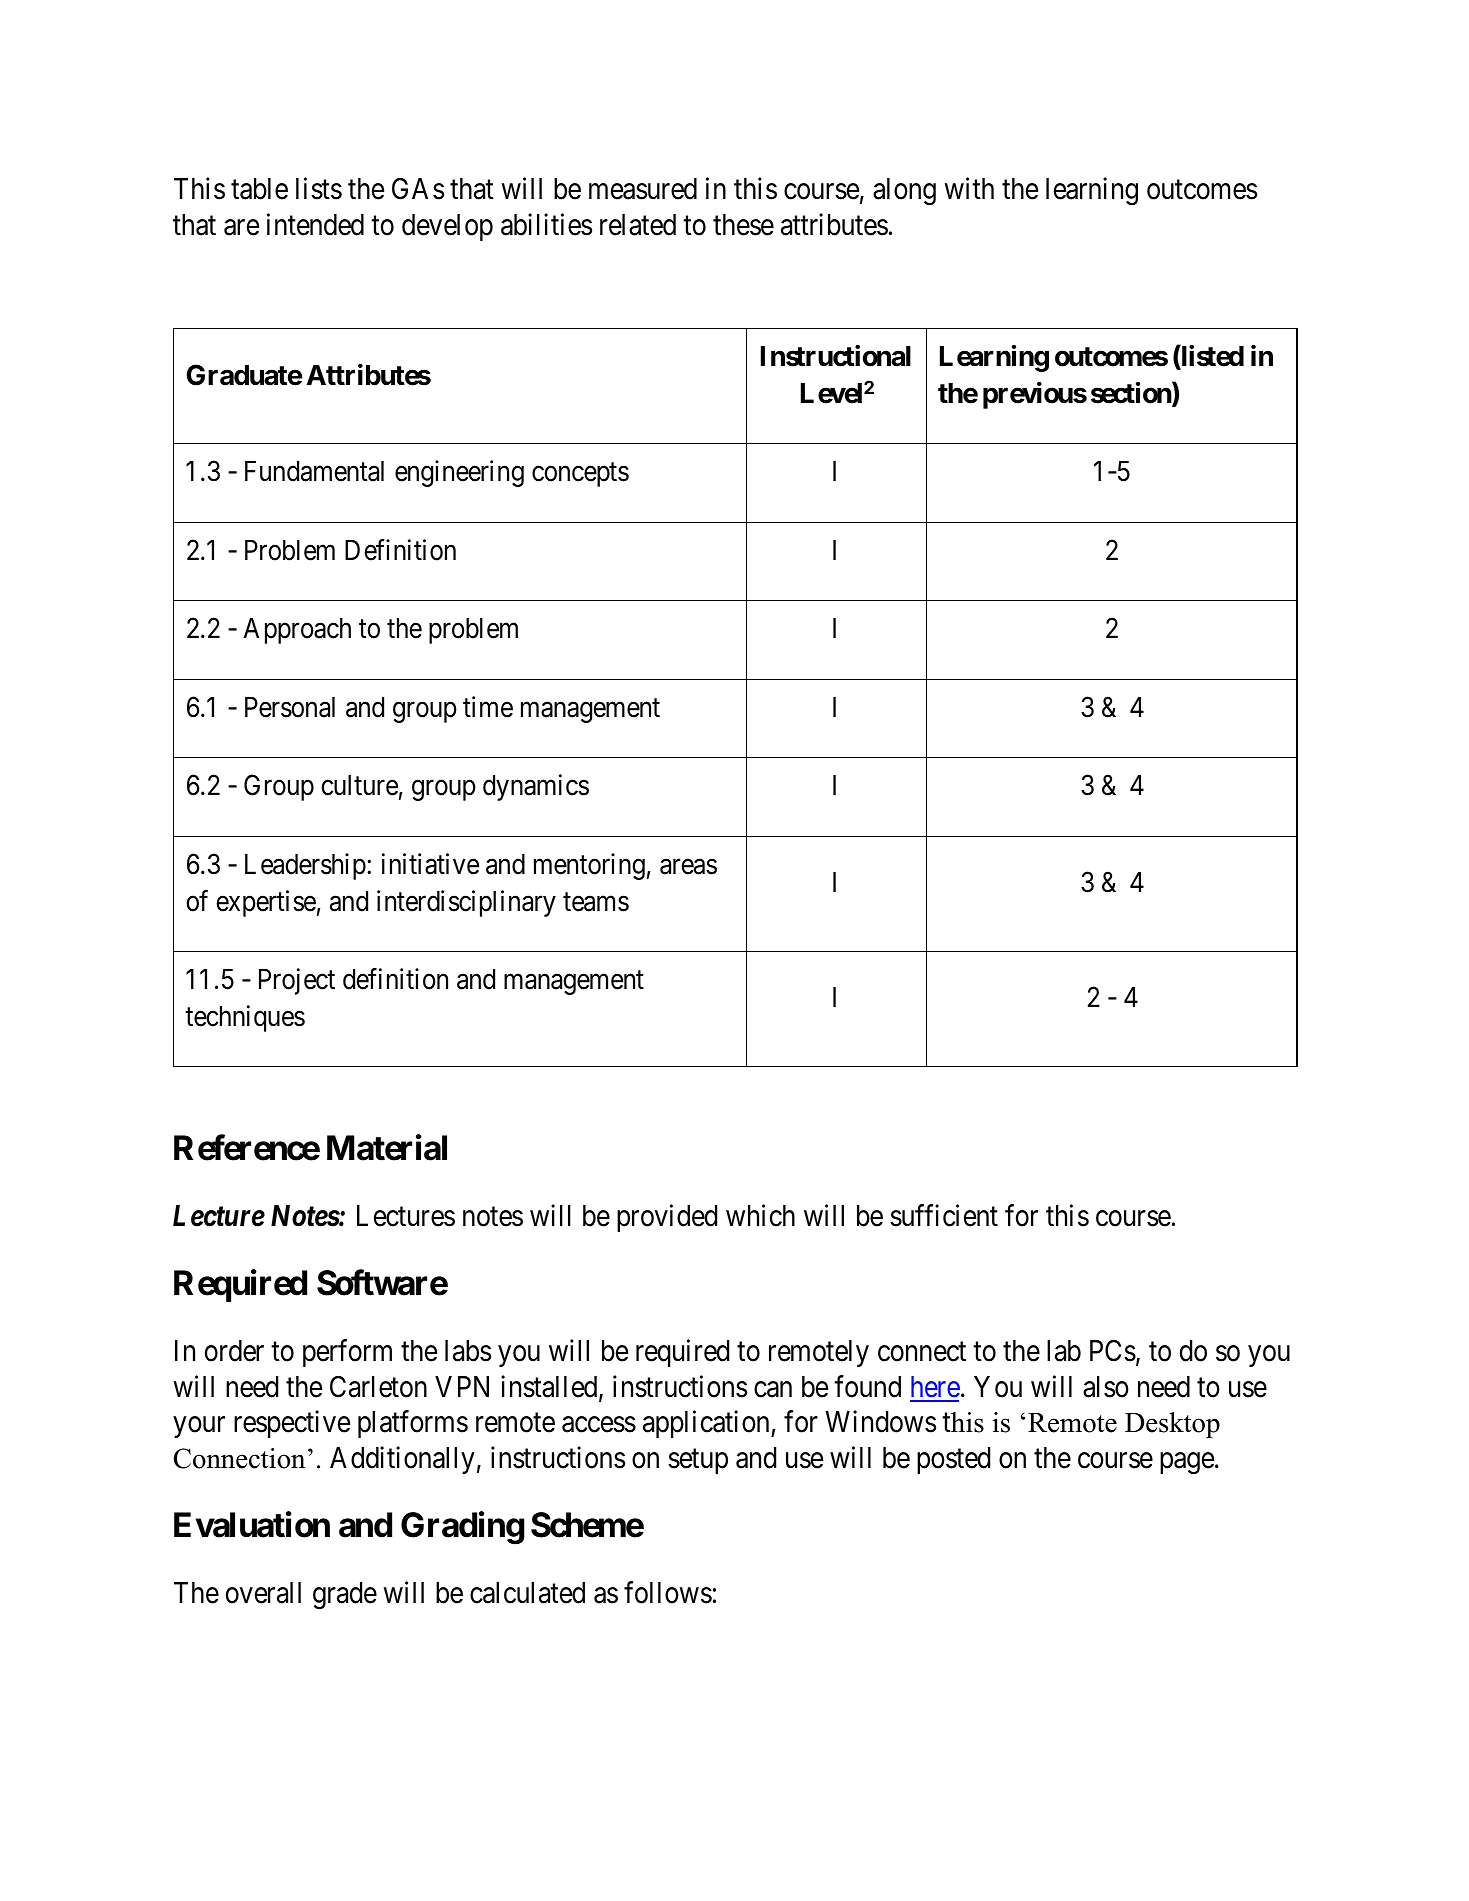 This document has width=1469, height=1901. What do you see at coordinates (698, 1461) in the document?
I see `setup` at bounding box center [698, 1461].
